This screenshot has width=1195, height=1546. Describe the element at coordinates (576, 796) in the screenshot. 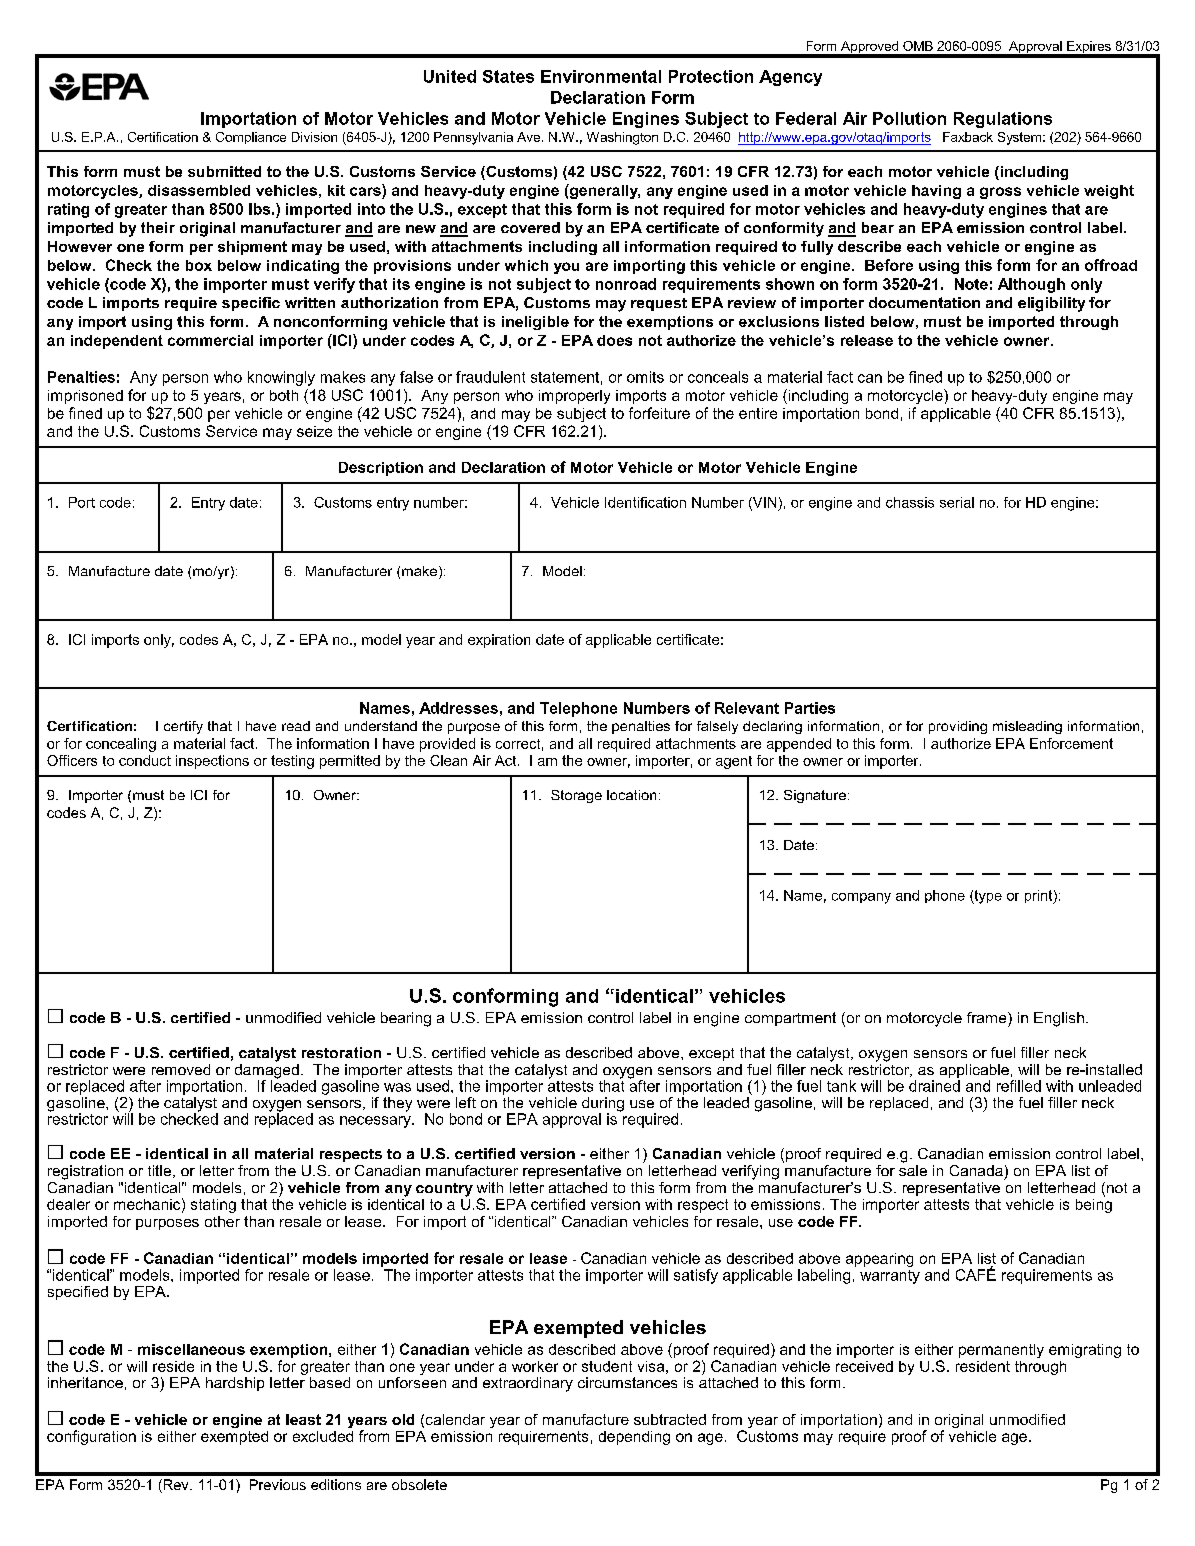

I see `Storage` at that location.
